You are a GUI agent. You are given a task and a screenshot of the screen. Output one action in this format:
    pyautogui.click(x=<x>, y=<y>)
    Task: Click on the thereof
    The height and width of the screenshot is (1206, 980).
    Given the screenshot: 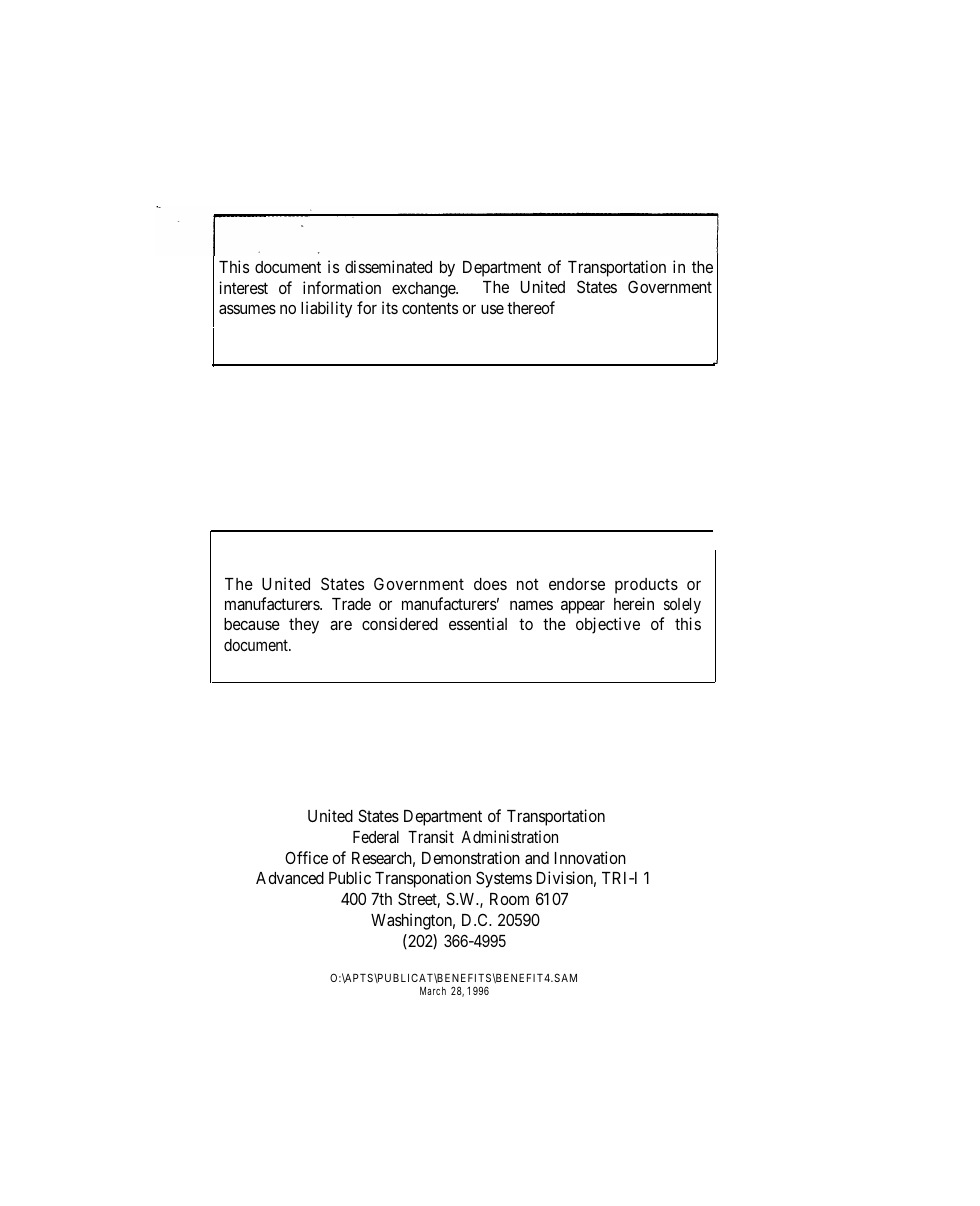 What is the action you would take?
    pyautogui.click(x=531, y=307)
